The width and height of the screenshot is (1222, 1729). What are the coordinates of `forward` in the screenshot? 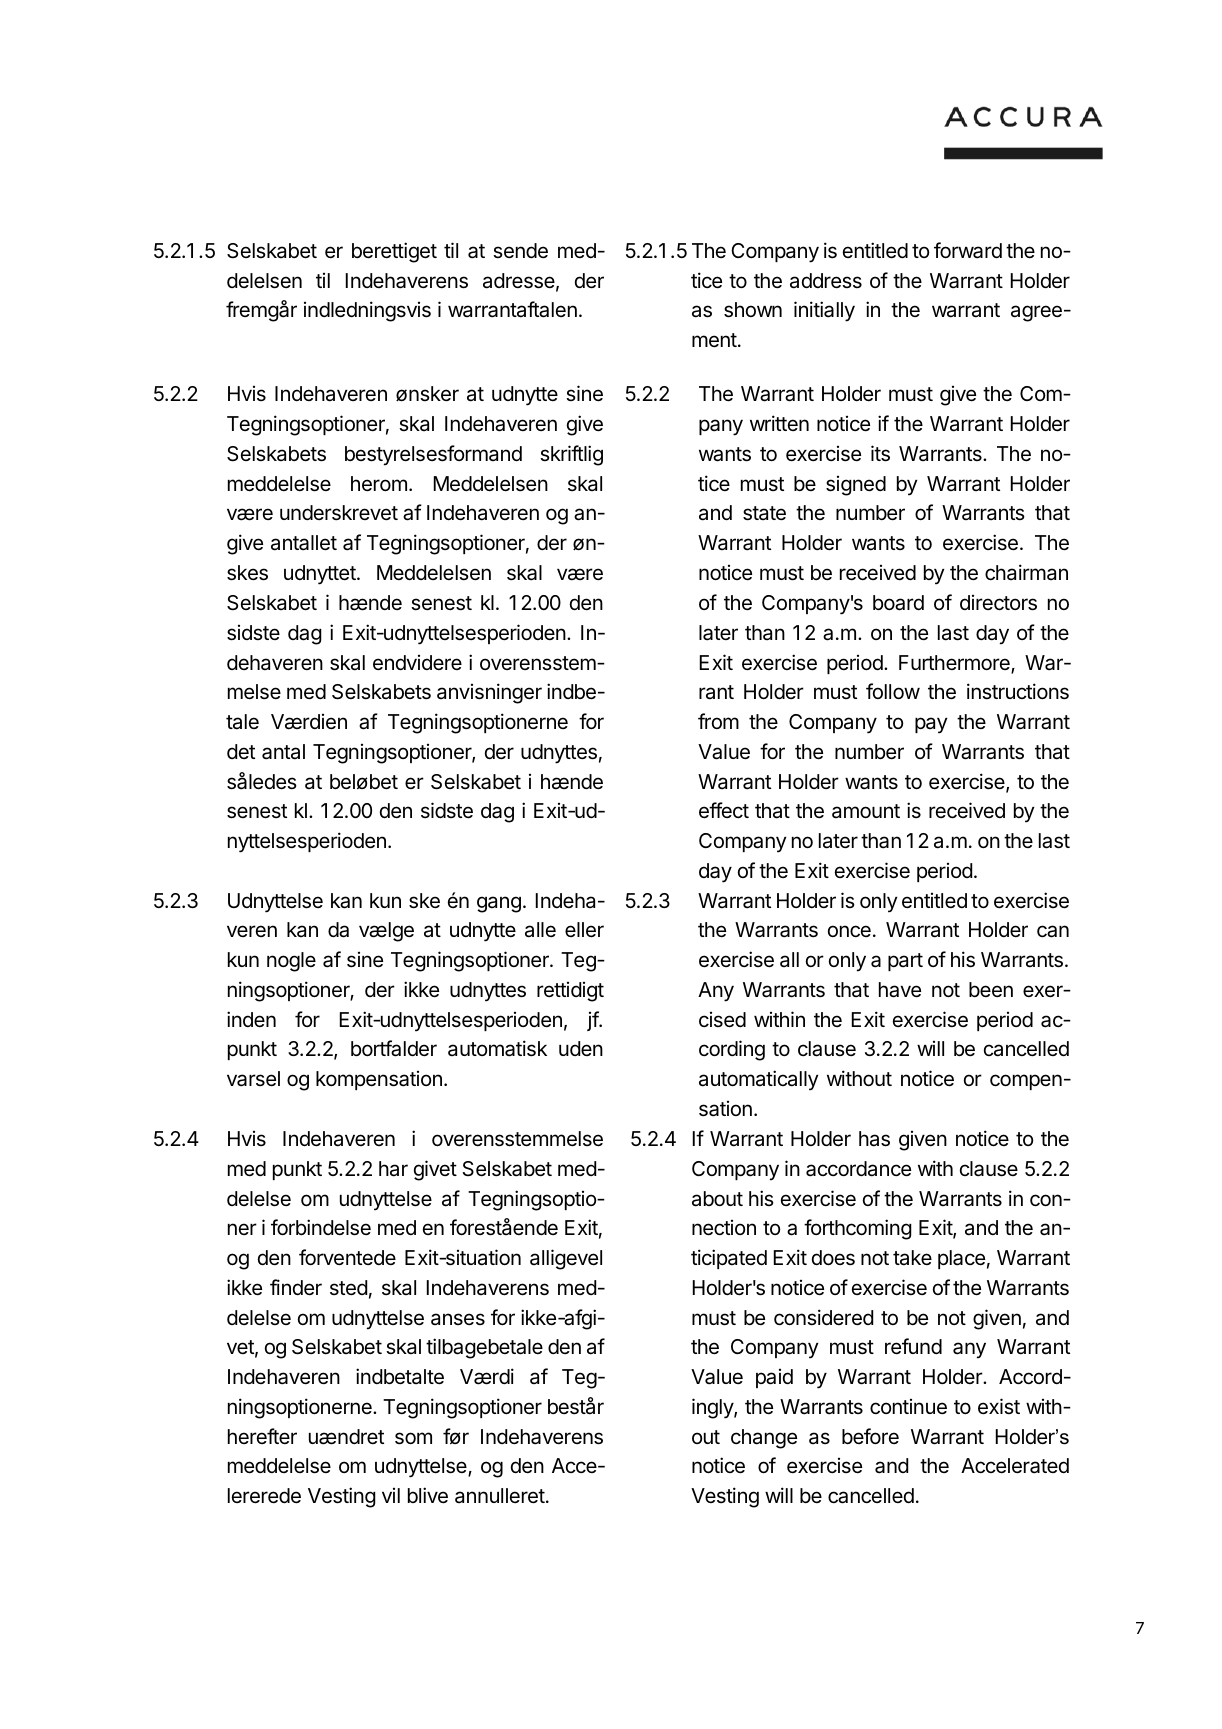 It's located at (968, 250).
